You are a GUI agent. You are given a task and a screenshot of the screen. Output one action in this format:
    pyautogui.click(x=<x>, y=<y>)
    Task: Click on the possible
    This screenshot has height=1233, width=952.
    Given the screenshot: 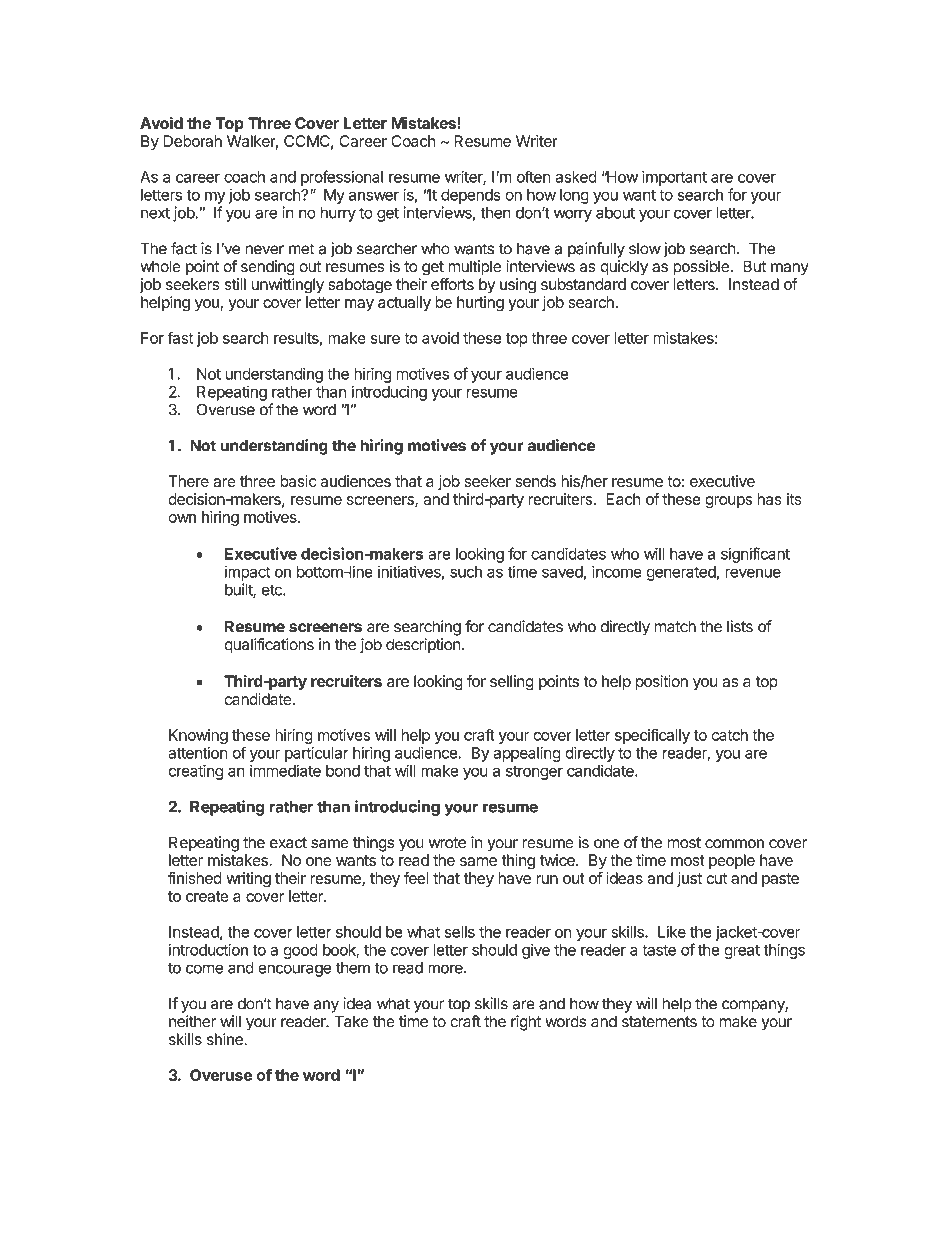 What is the action you would take?
    pyautogui.click(x=701, y=268)
